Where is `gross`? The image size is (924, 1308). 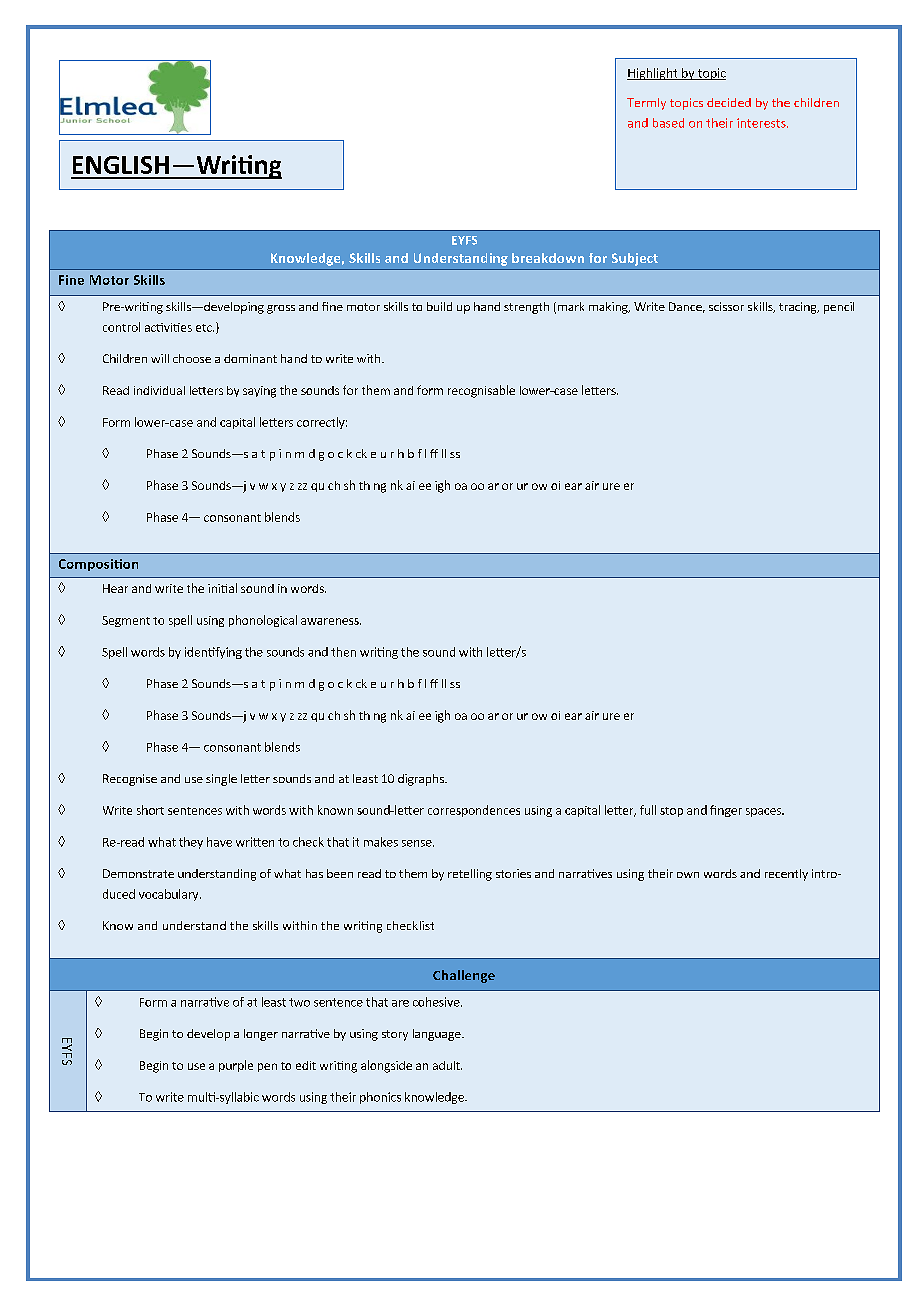
gross is located at coordinates (281, 309).
